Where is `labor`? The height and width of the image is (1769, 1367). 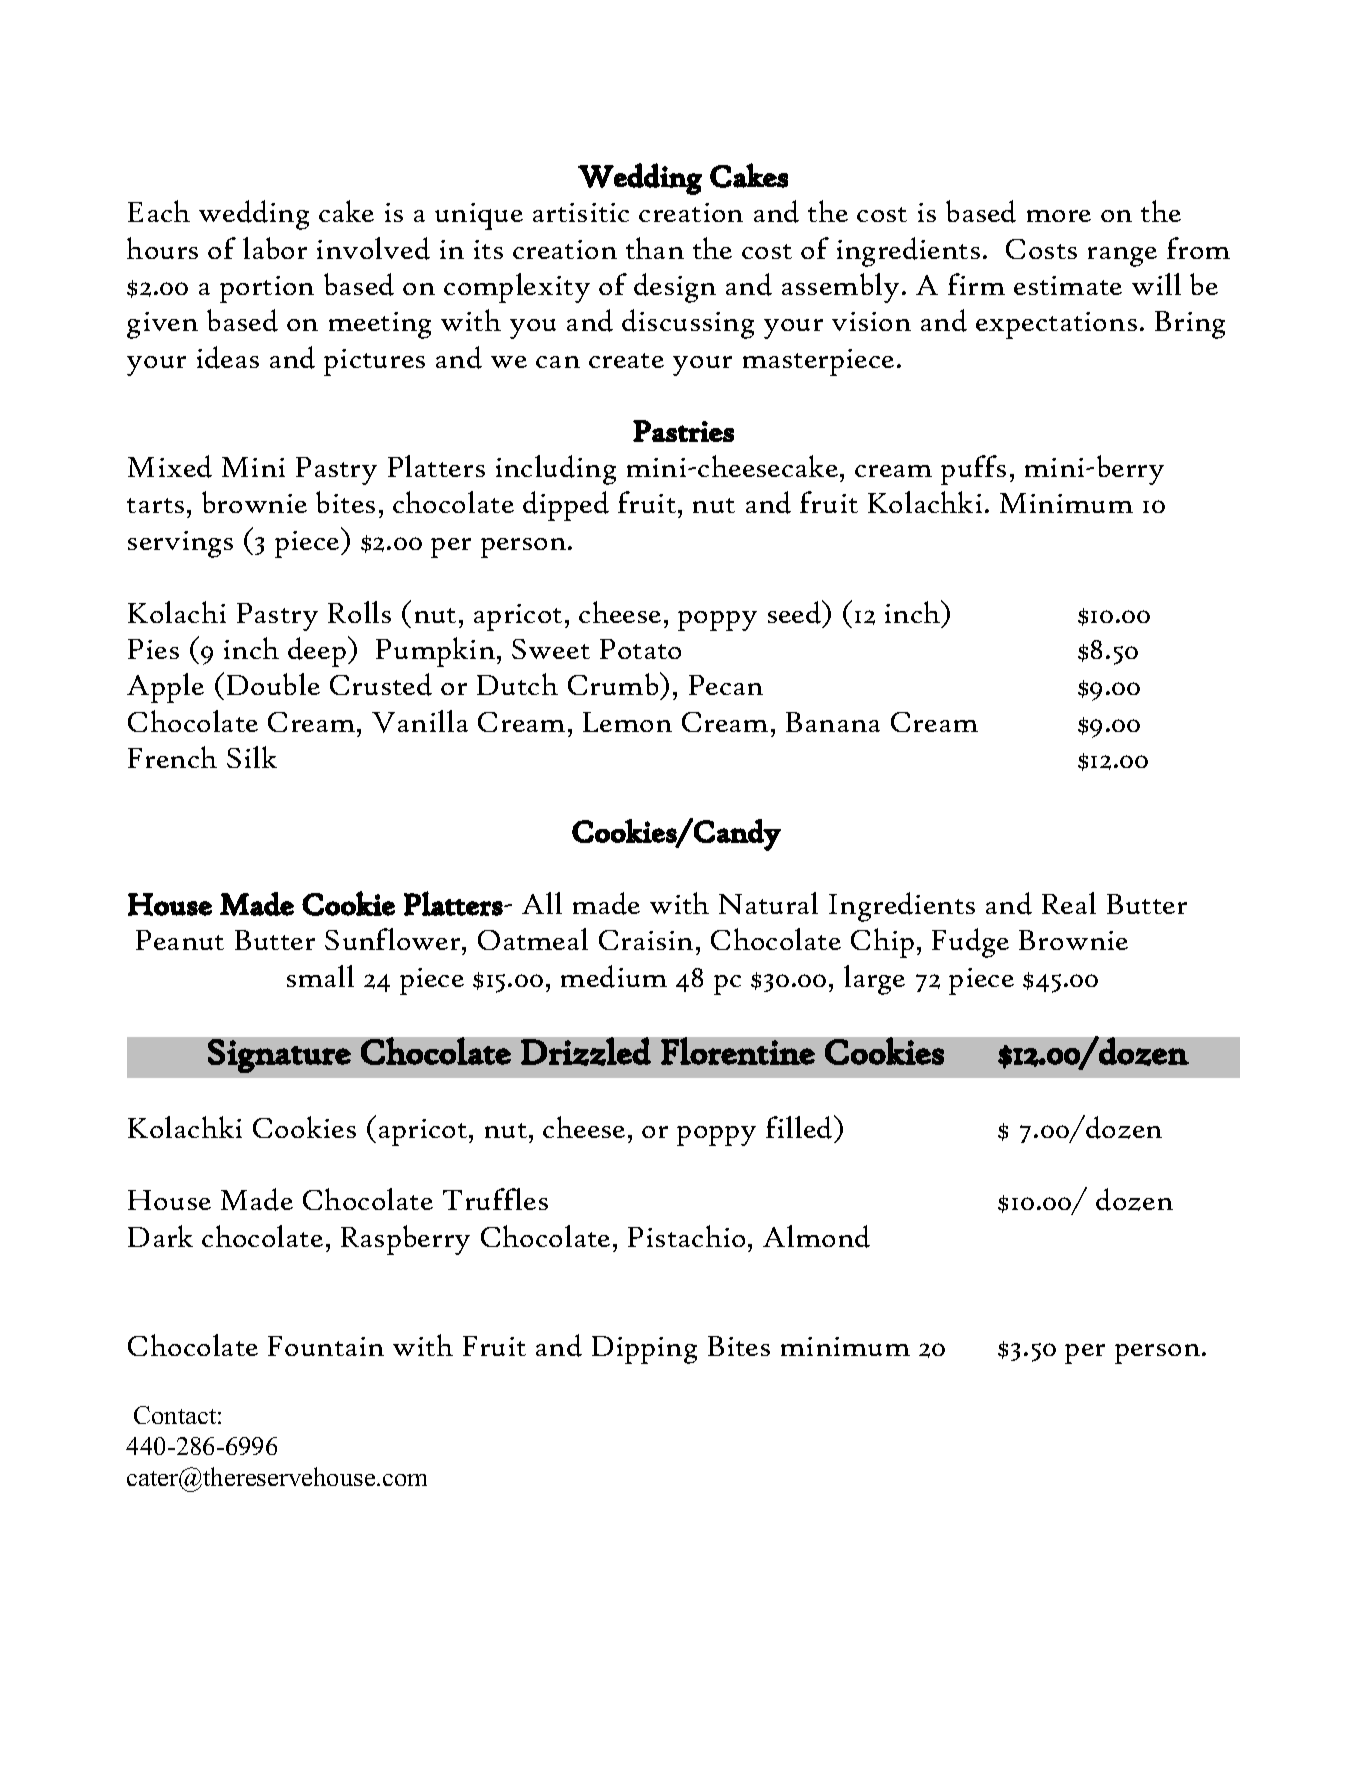
labor is located at coordinates (275, 248).
